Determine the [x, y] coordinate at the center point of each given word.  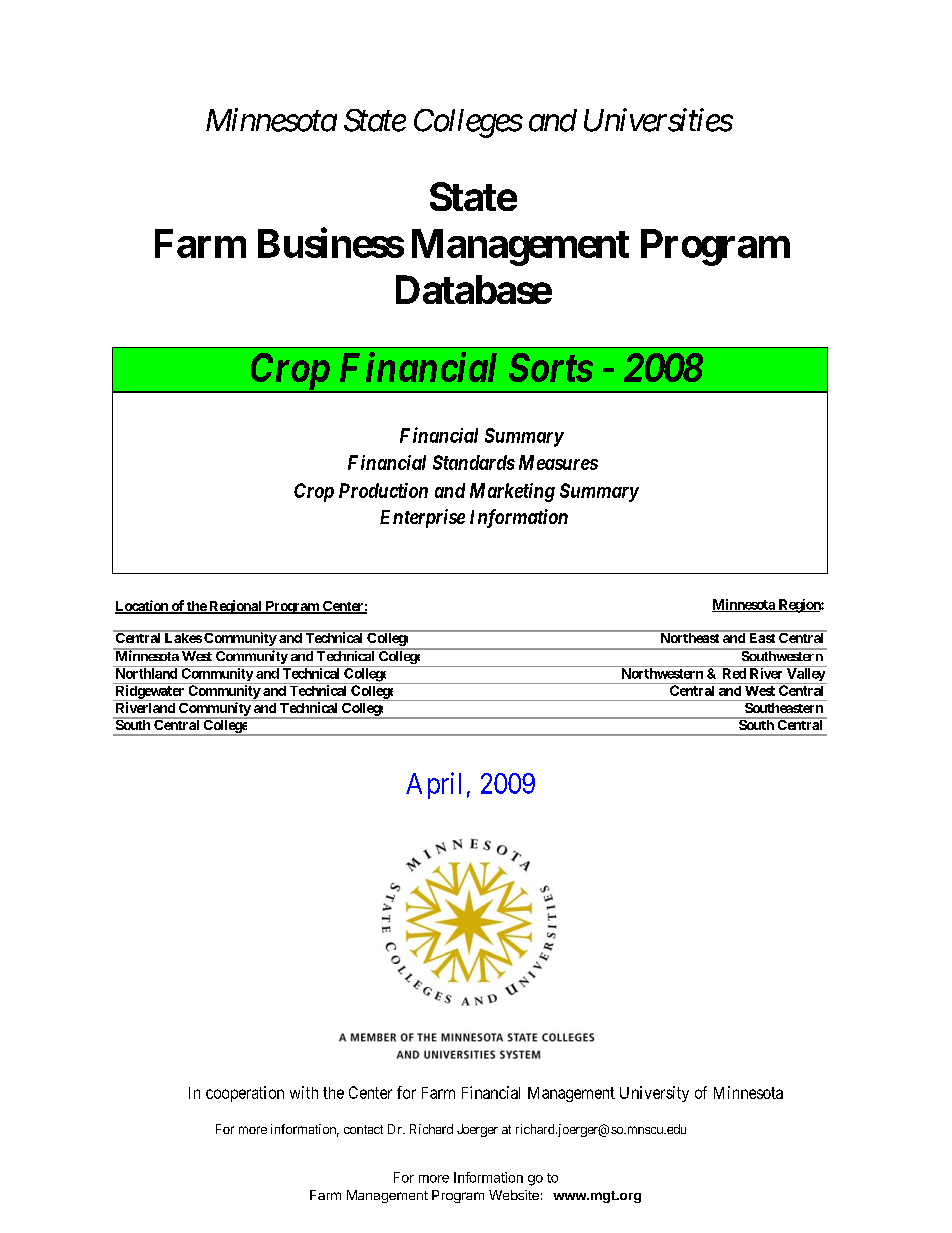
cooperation [245, 1094]
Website [514, 1195]
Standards [474, 462]
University [654, 1094]
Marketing [512, 492]
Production [383, 490]
